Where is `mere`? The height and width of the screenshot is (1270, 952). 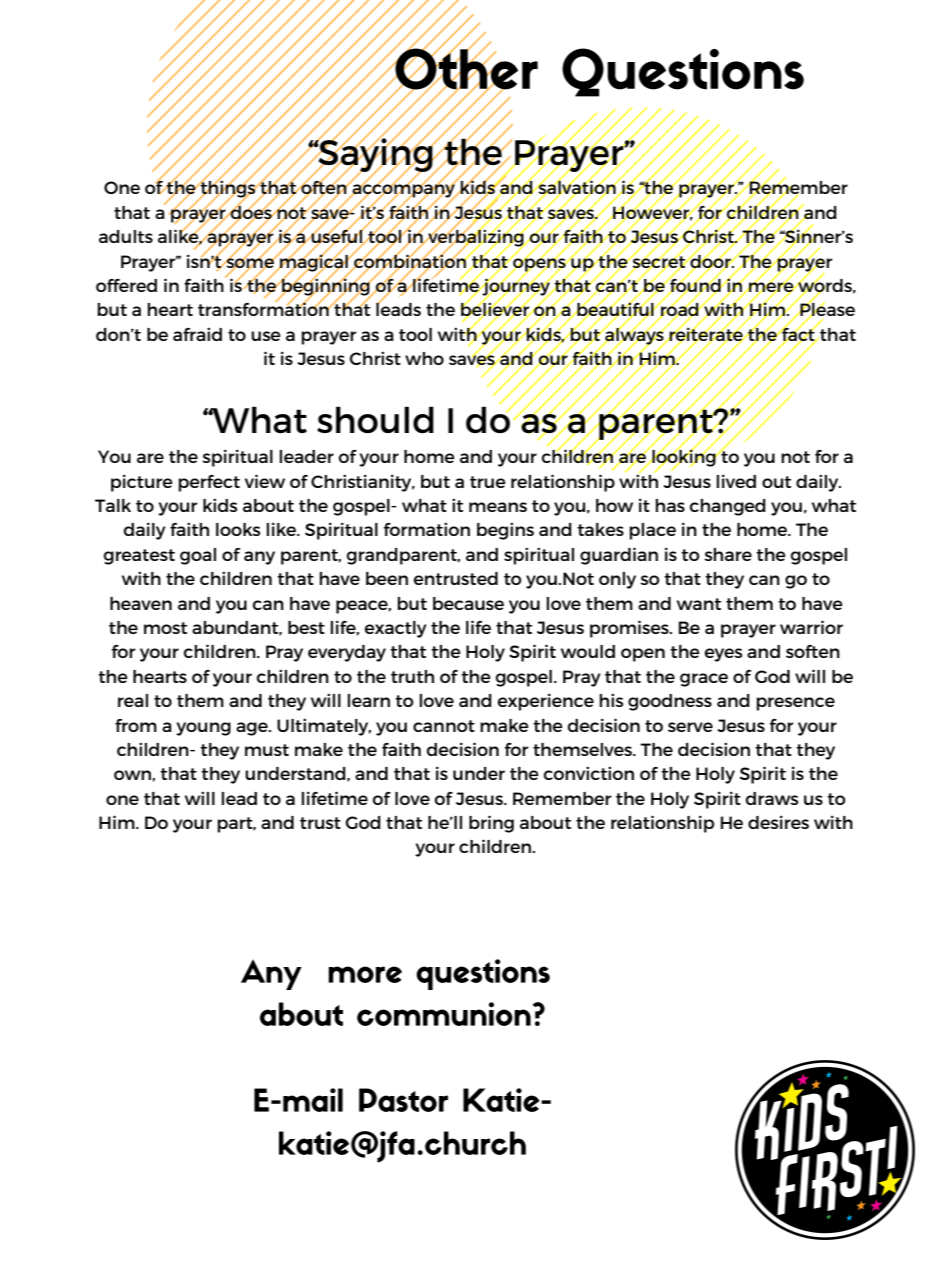 mere is located at coordinates (771, 287).
